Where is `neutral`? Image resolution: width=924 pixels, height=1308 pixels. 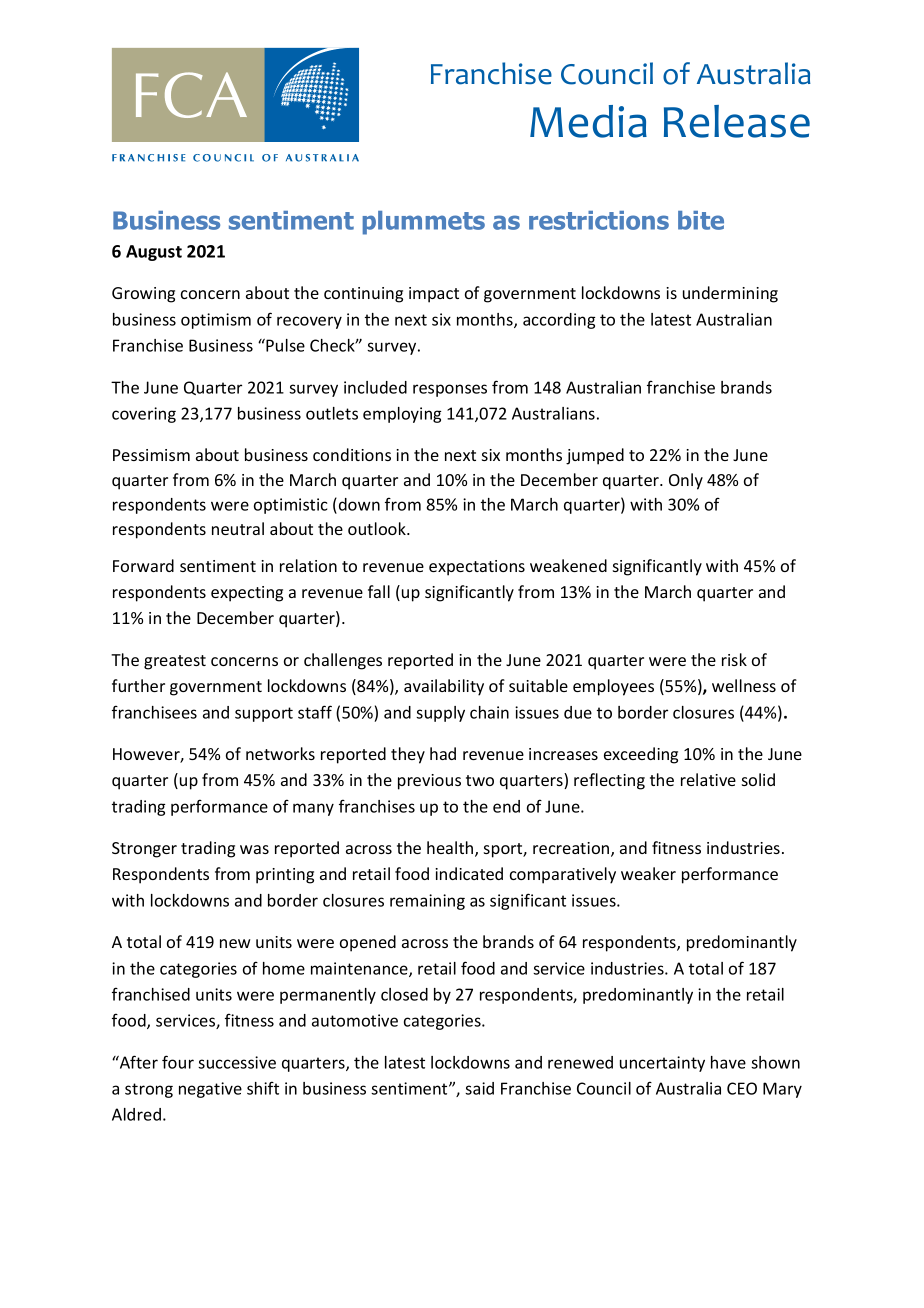 neutral is located at coordinates (238, 528).
